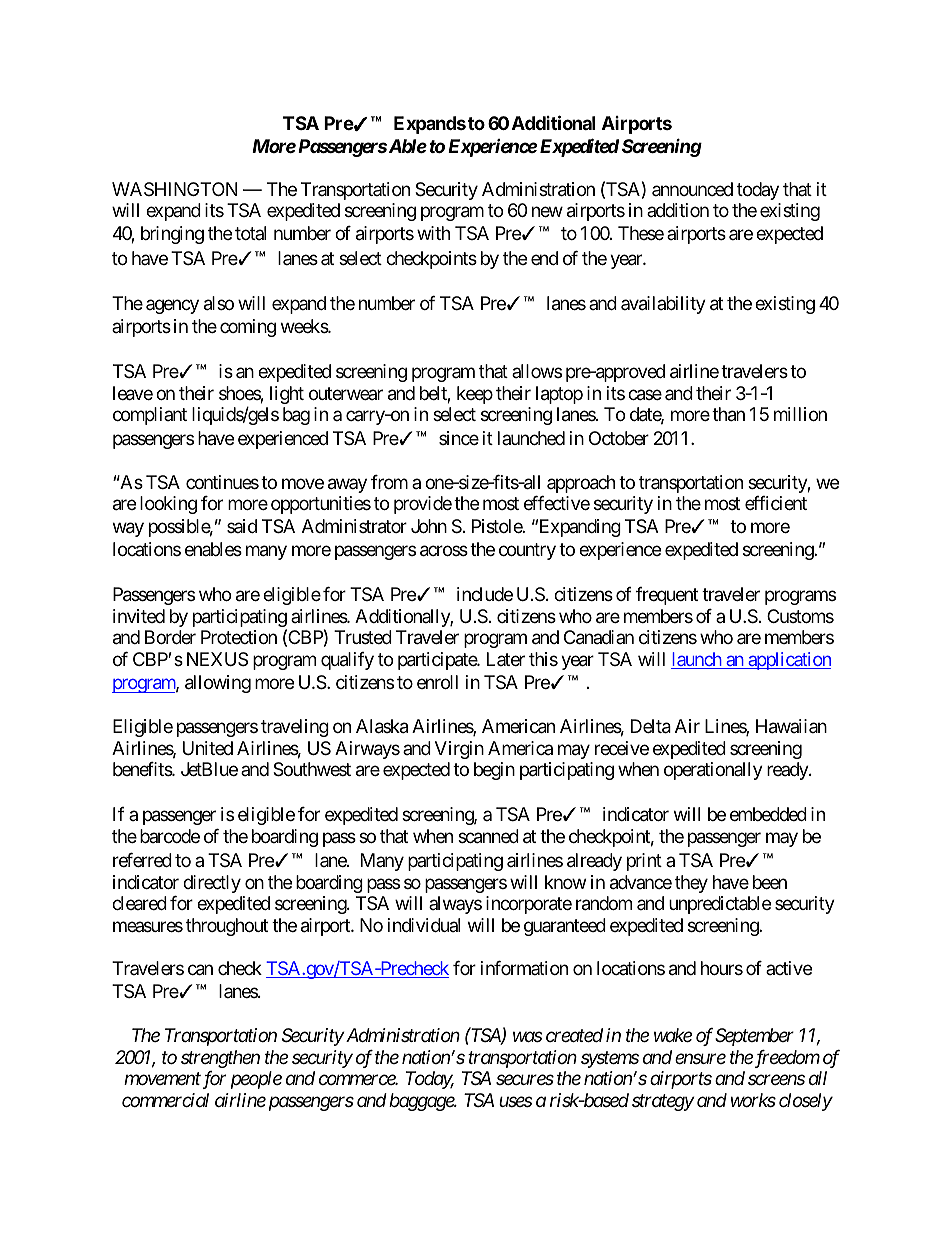  What do you see at coordinates (713, 771) in the screenshot?
I see `operationally` at bounding box center [713, 771].
